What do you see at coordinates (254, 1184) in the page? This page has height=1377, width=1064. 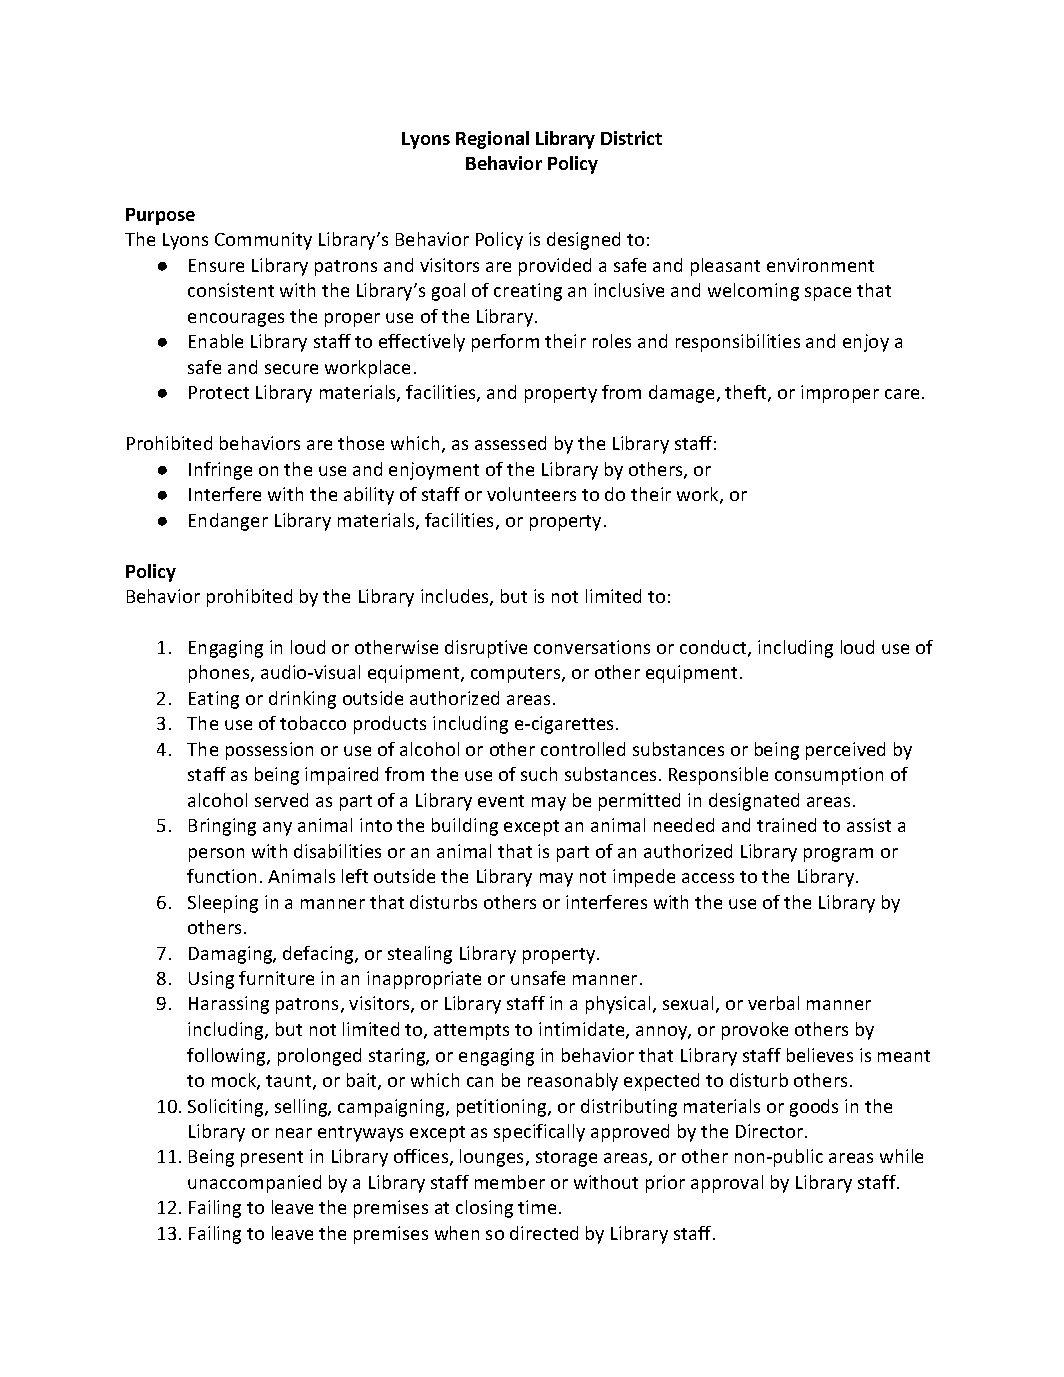 I see `unaccompanied` at bounding box center [254, 1184].
